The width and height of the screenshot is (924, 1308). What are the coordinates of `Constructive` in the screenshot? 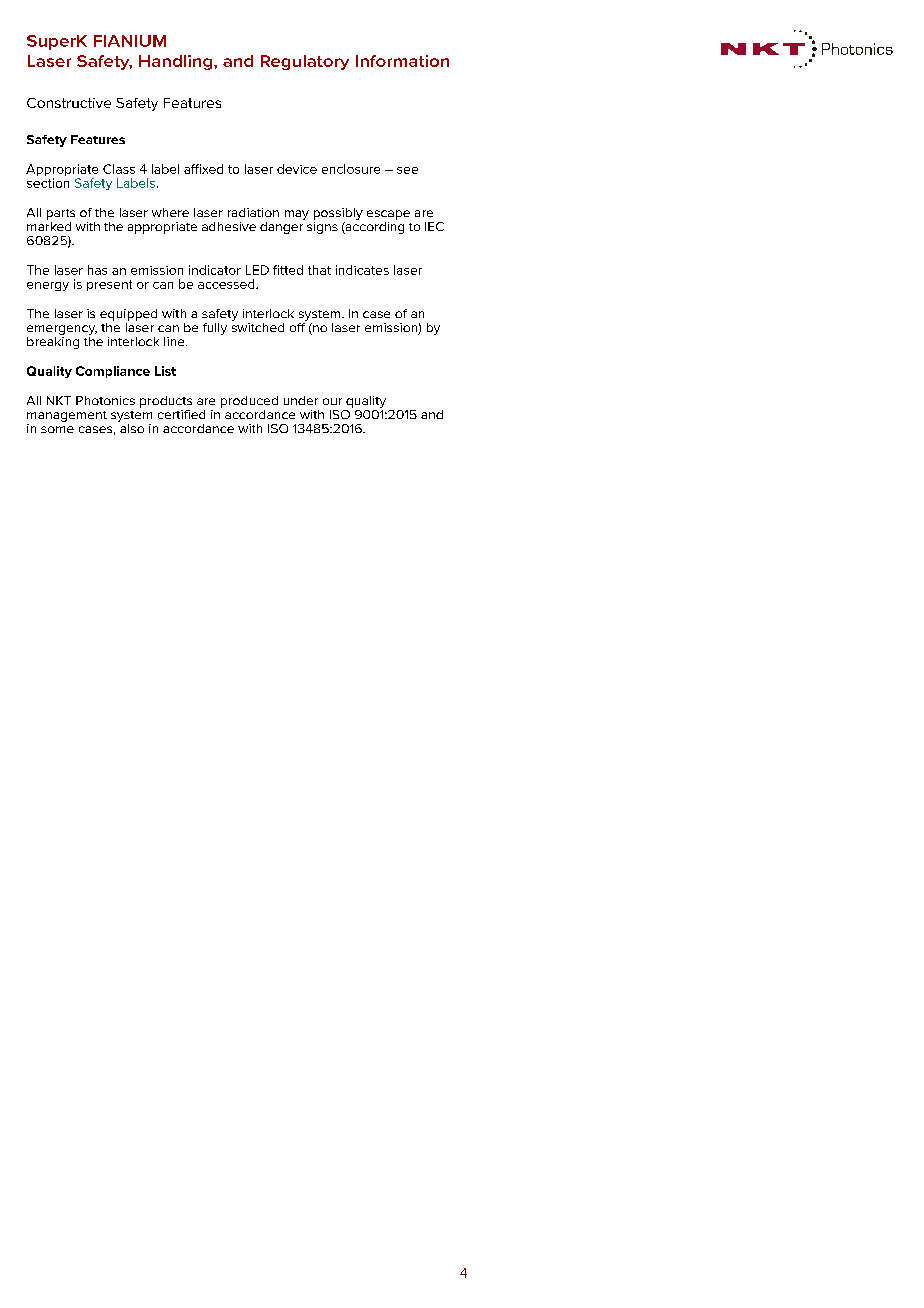 It's located at (69, 103).
